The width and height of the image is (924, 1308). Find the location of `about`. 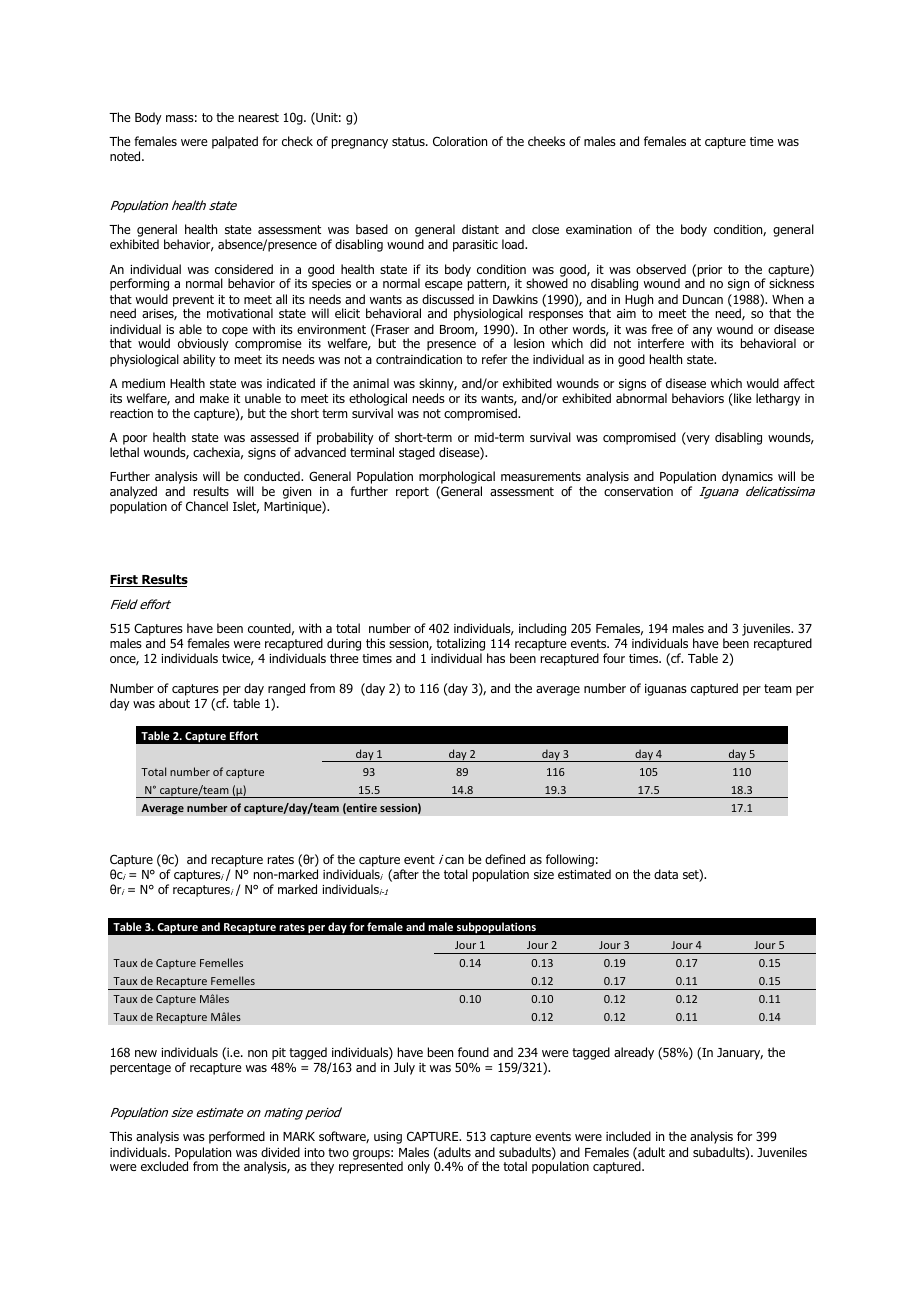

about is located at coordinates (174, 703).
